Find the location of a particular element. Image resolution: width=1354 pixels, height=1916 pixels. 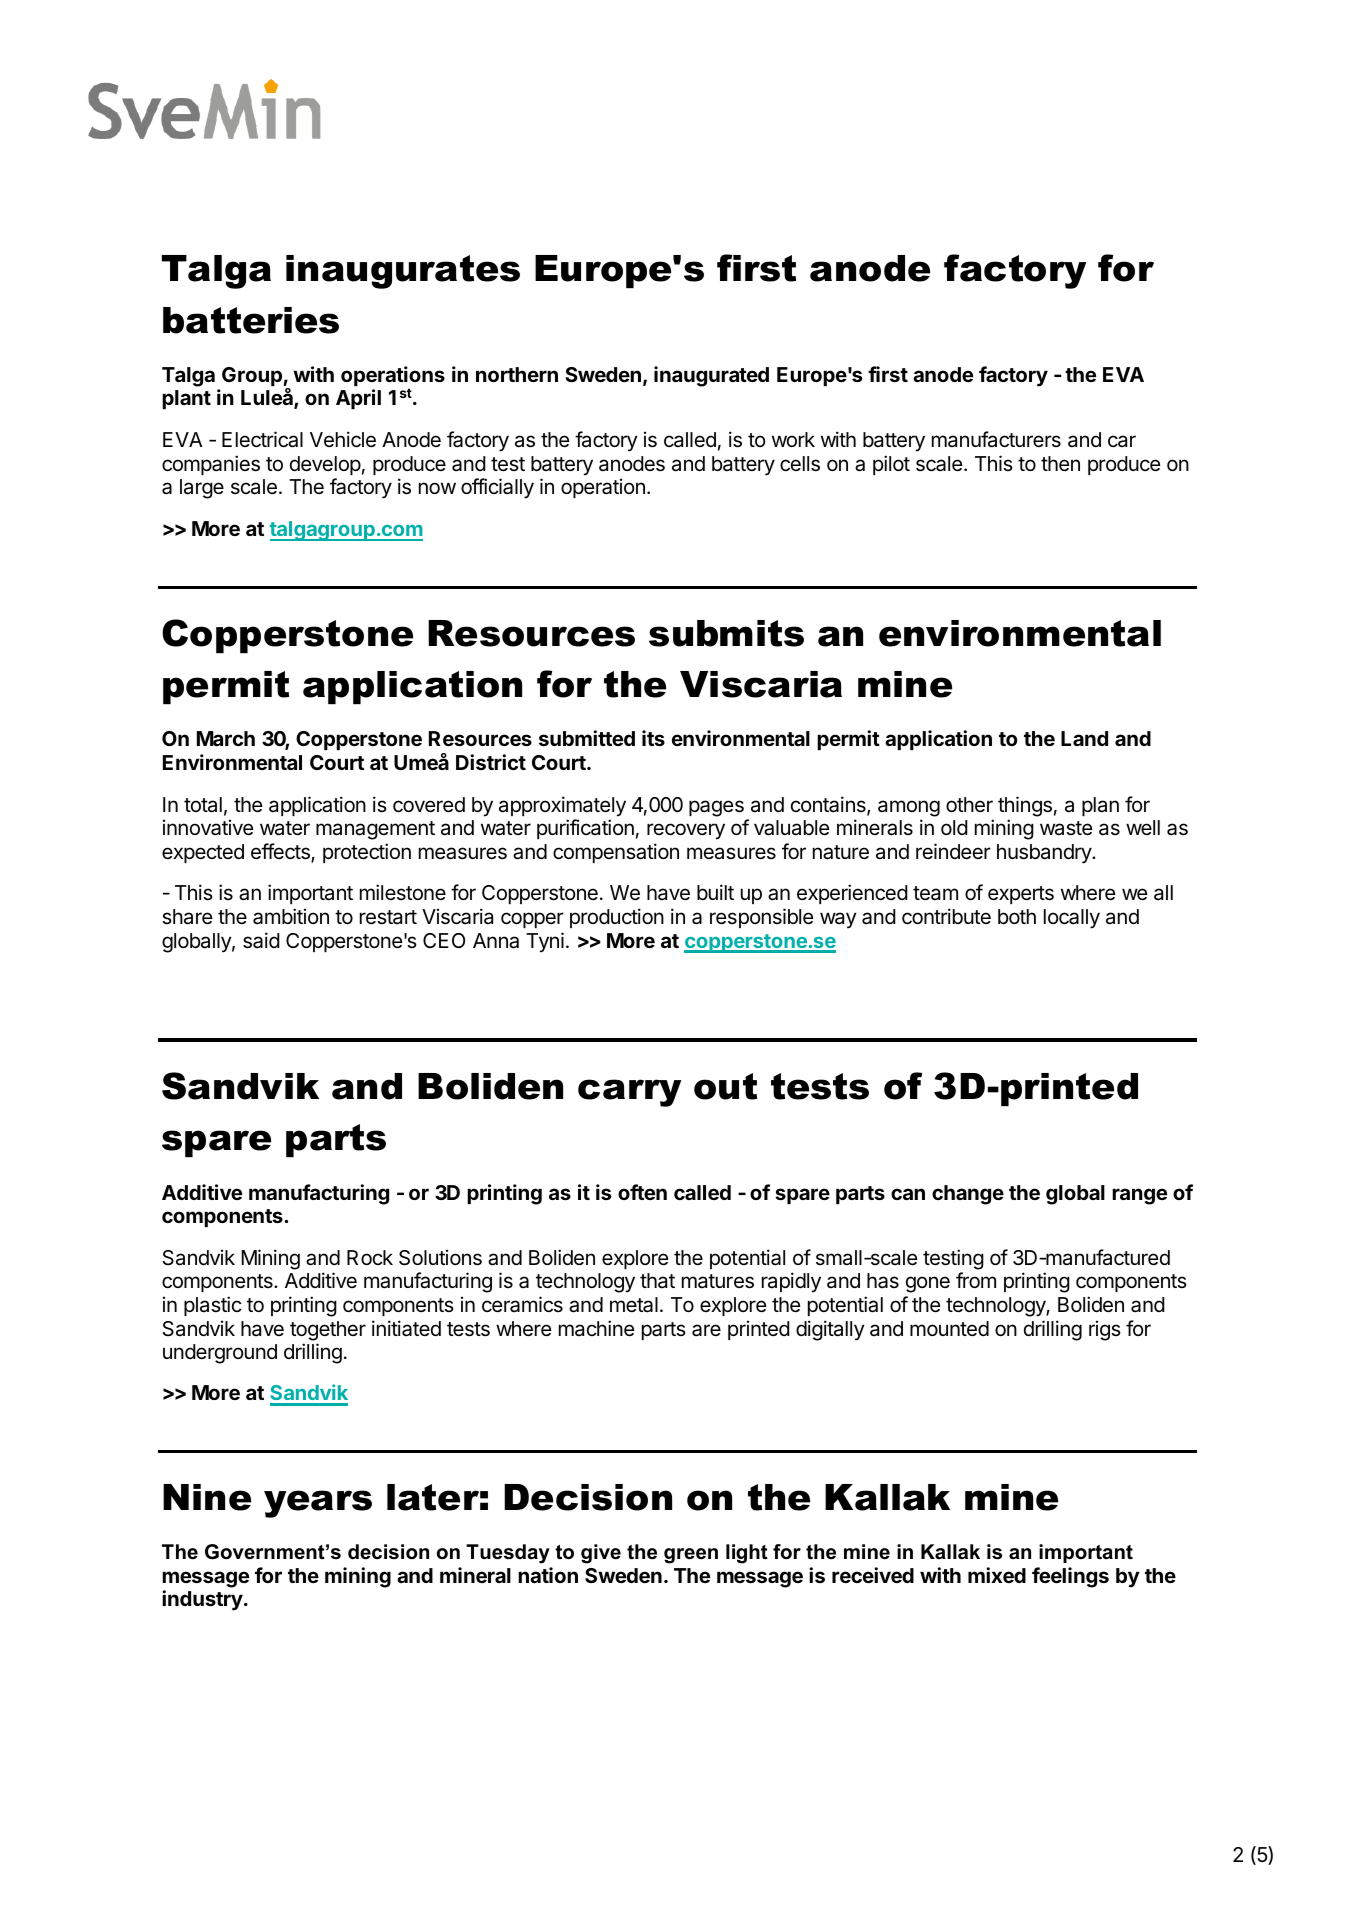

inaugurated is located at coordinates (711, 376).
